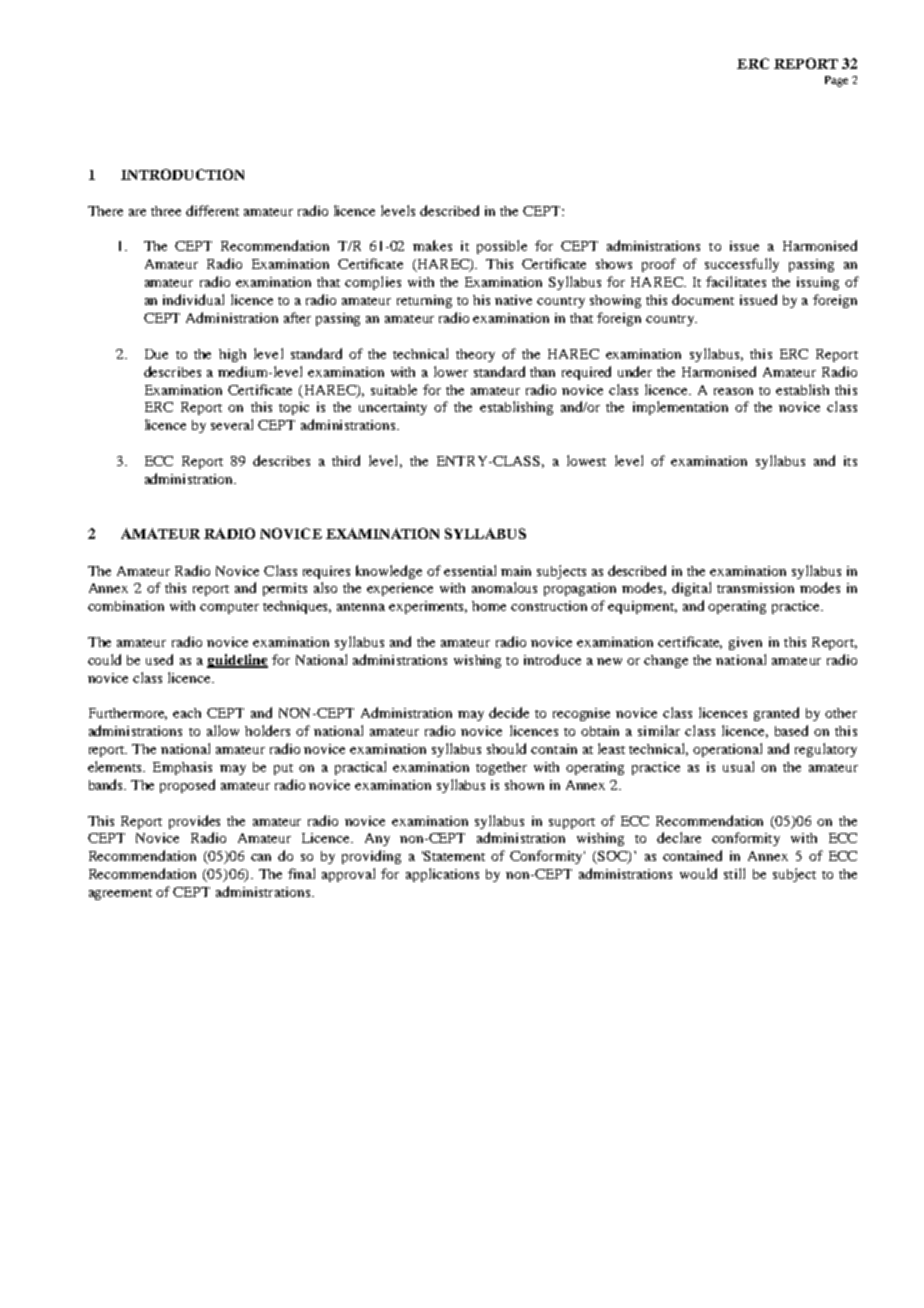 This screenshot has height=1308, width=924. I want to click on implementation, so click(680, 408).
